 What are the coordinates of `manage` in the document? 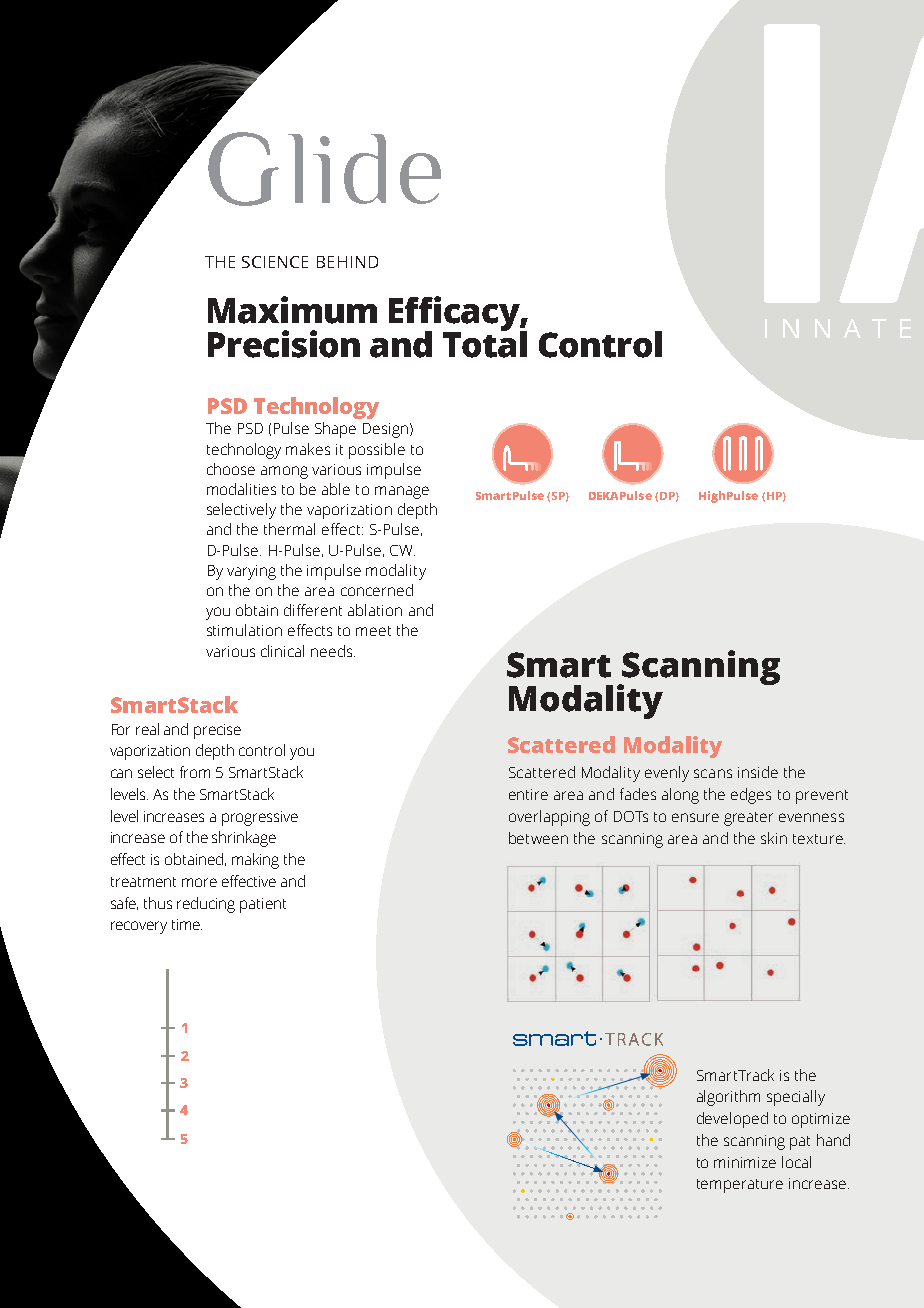 It's located at (402, 492).
